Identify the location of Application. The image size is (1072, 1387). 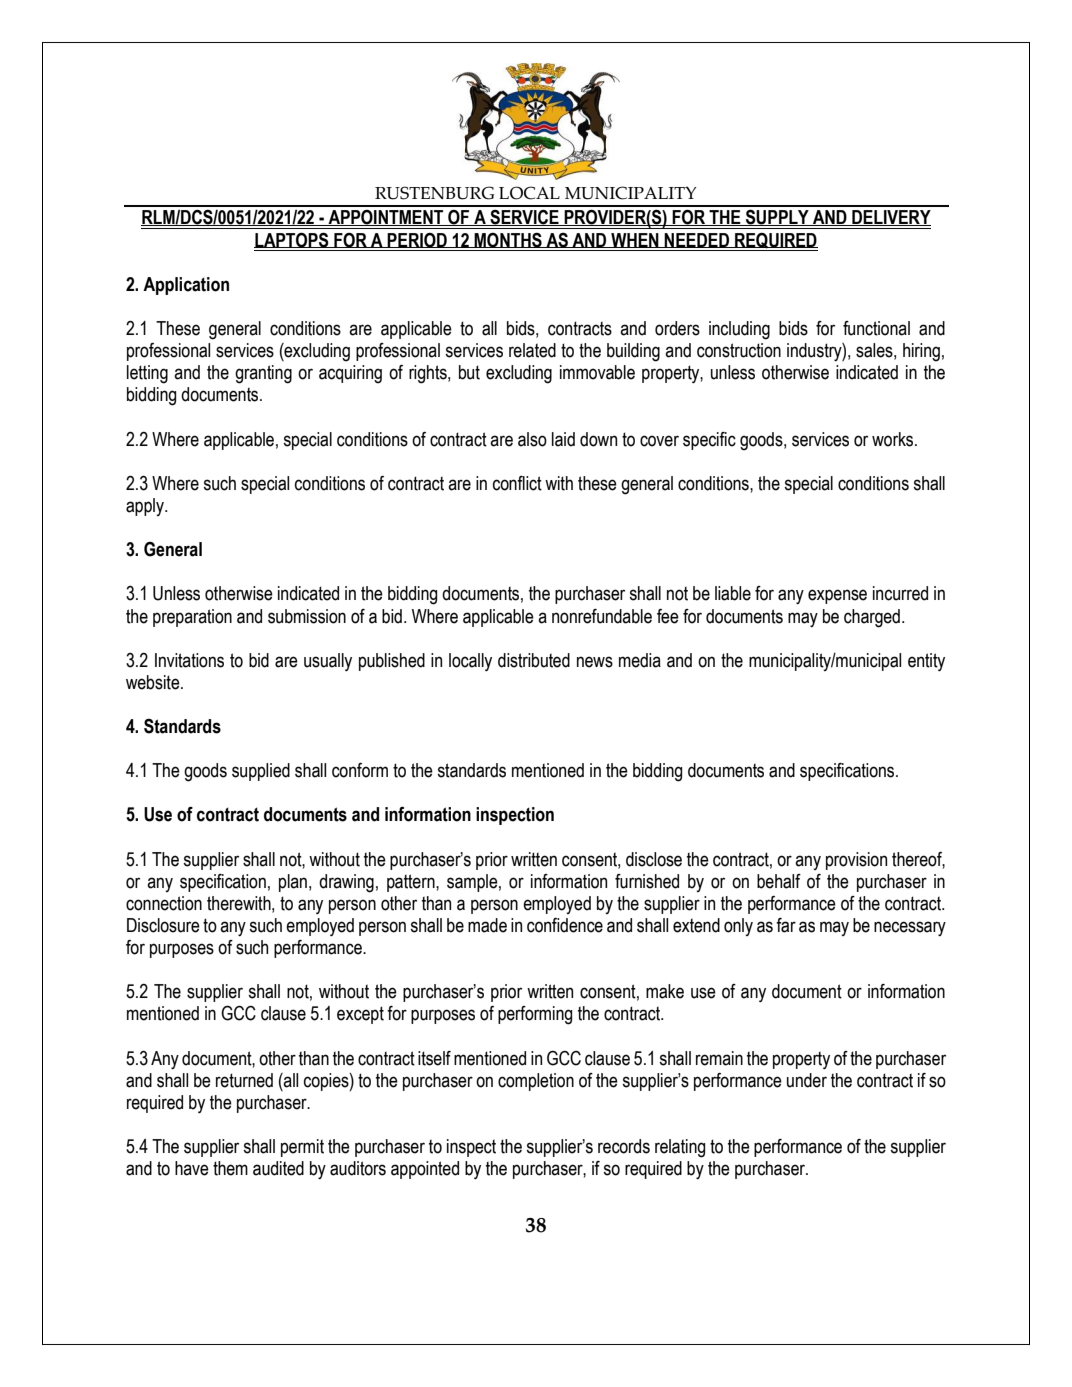
(186, 286).
